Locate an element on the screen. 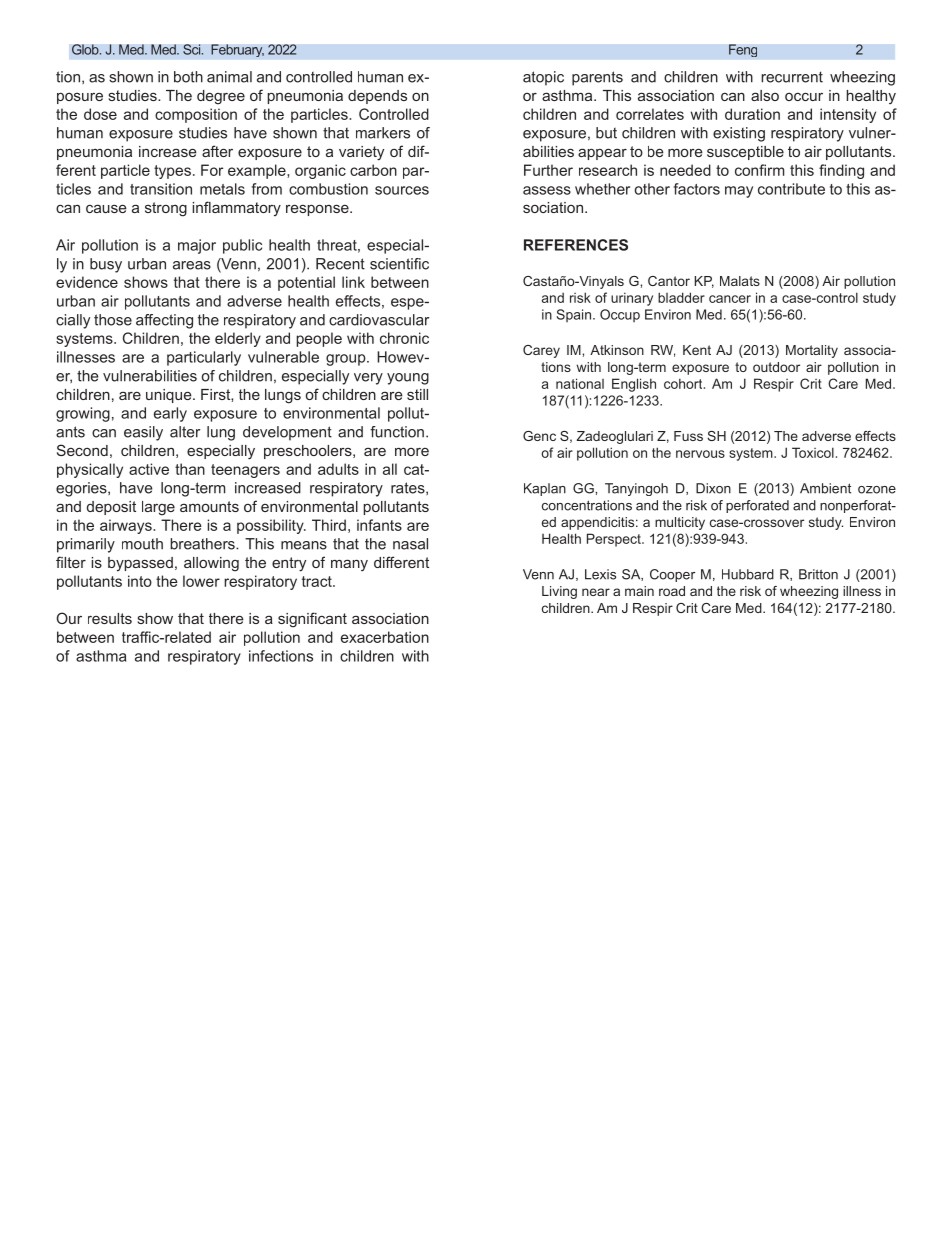 This screenshot has height=1233, width=952. rates is located at coordinates (409, 488).
